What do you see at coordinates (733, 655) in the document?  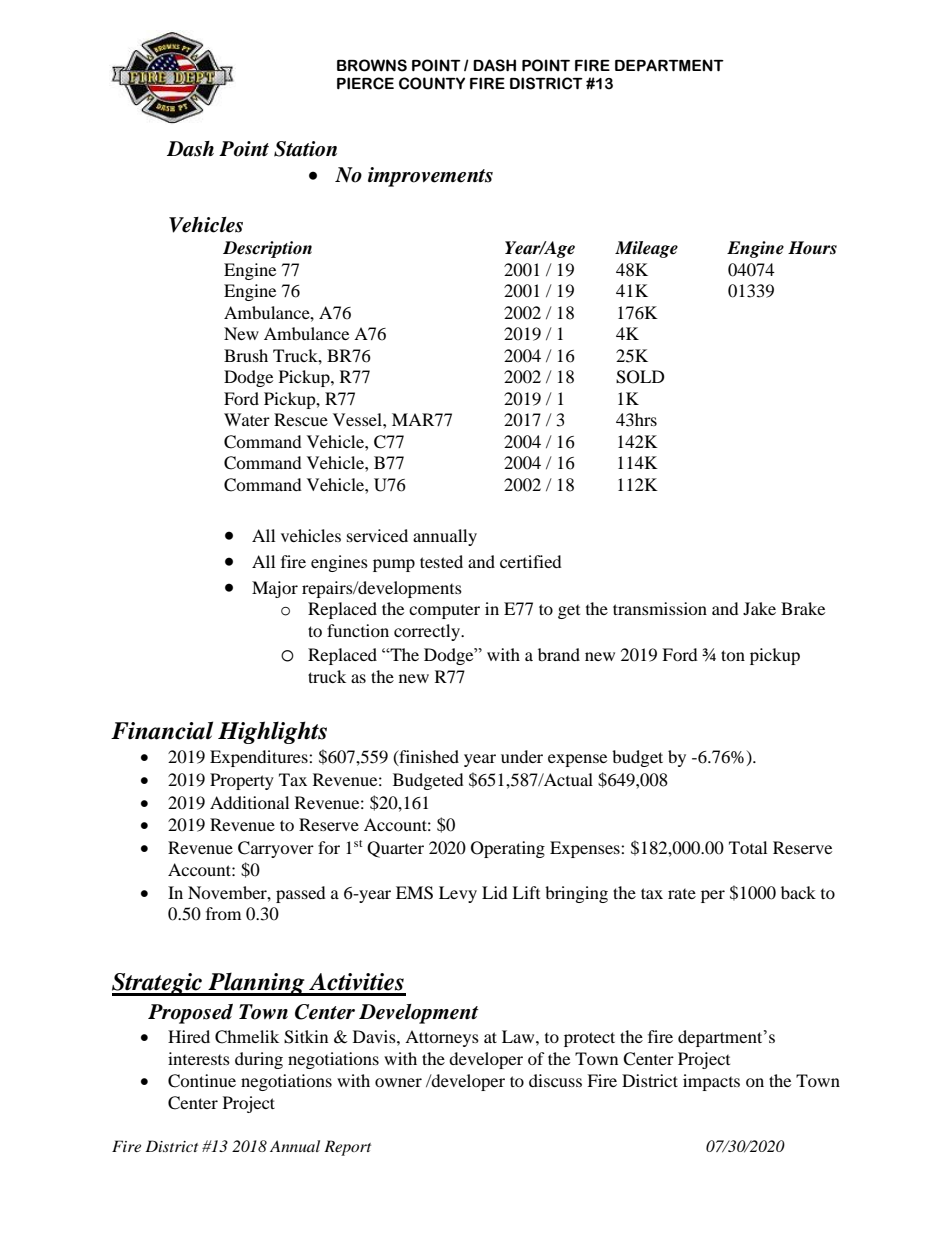 I see `ton` at bounding box center [733, 655].
